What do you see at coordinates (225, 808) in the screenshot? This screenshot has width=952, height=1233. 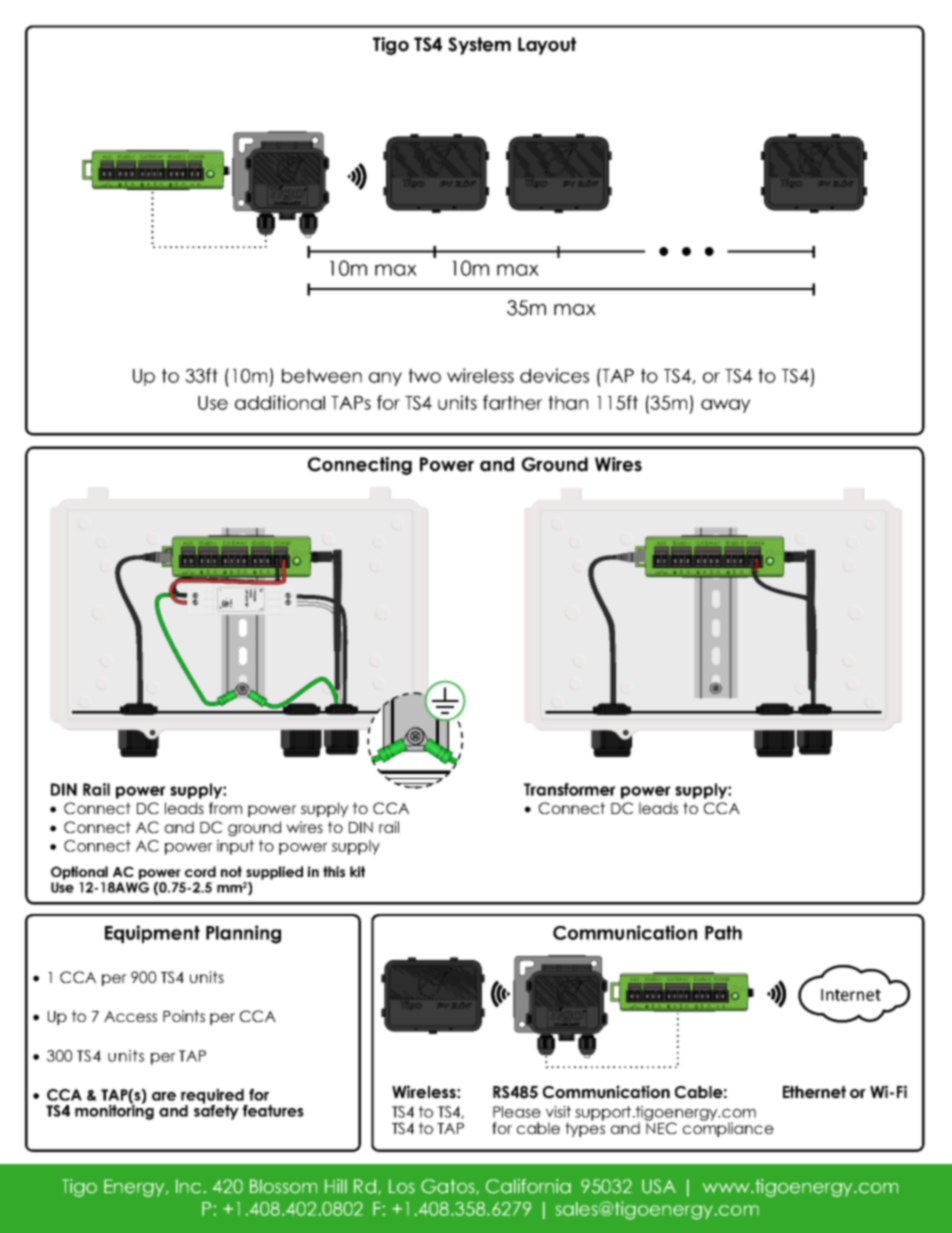 I see `from` at bounding box center [225, 808].
